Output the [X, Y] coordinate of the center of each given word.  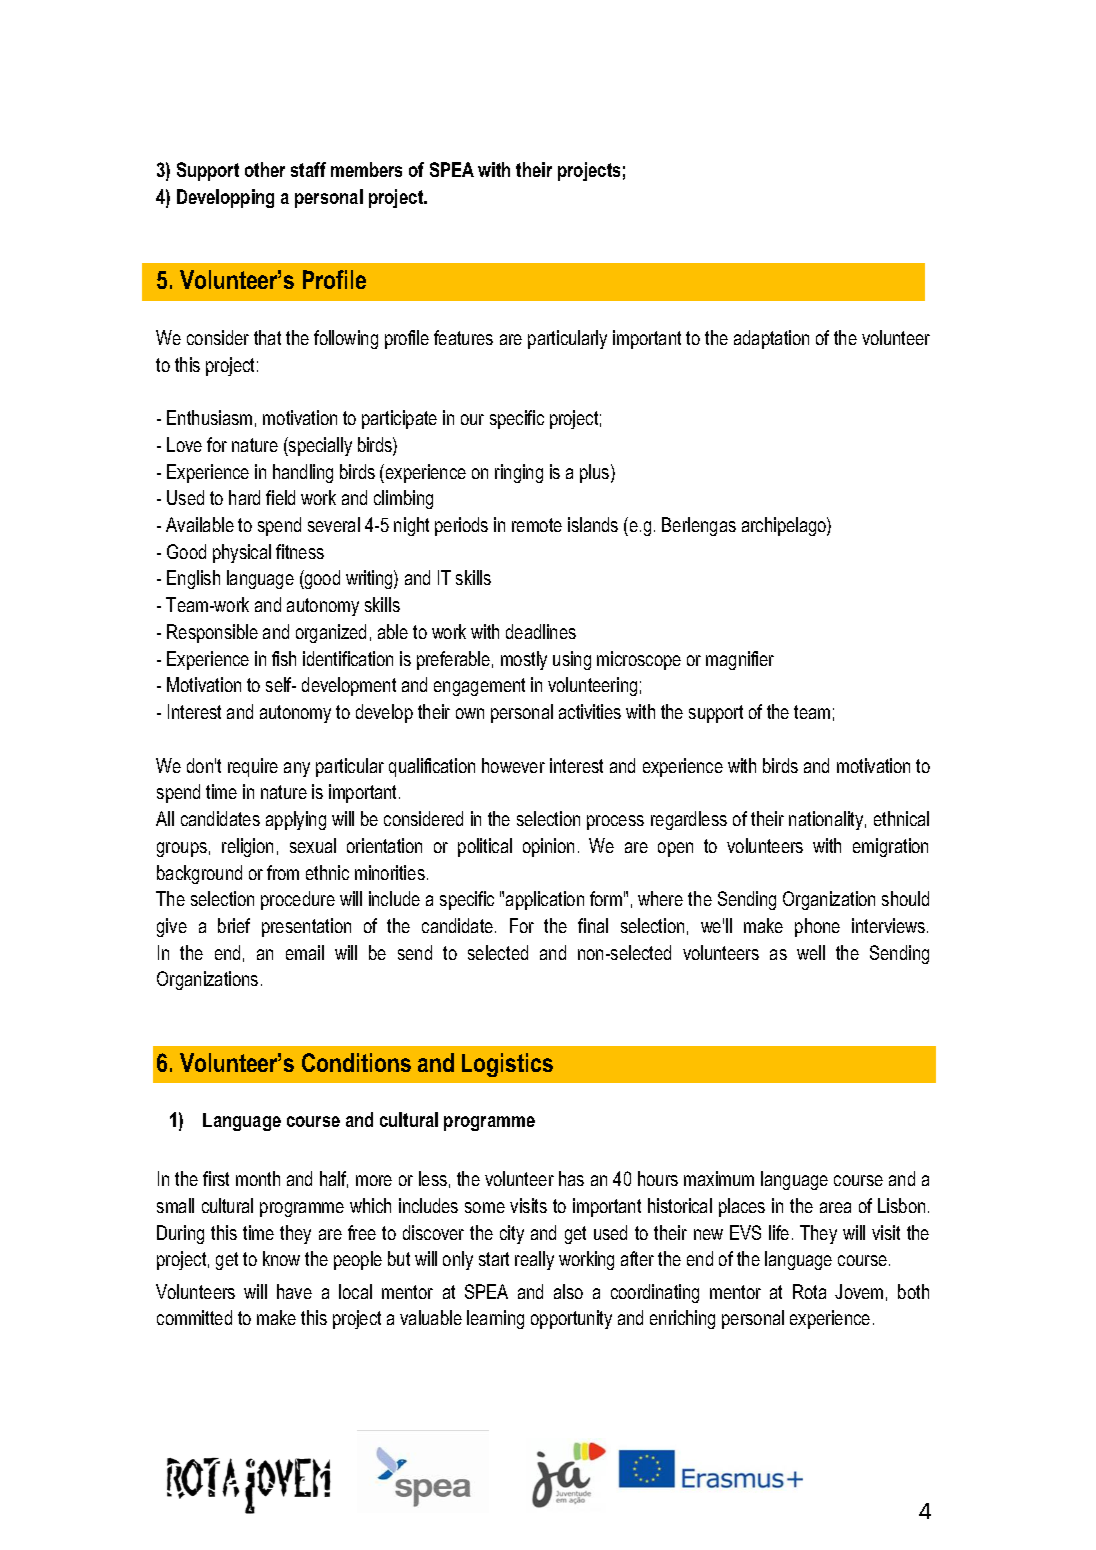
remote [537, 525]
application [545, 900]
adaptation [771, 339]
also [568, 1291]
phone [817, 927]
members [366, 169]
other [265, 169]
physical [242, 553]
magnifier [740, 660]
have [294, 1291]
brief [234, 925]
